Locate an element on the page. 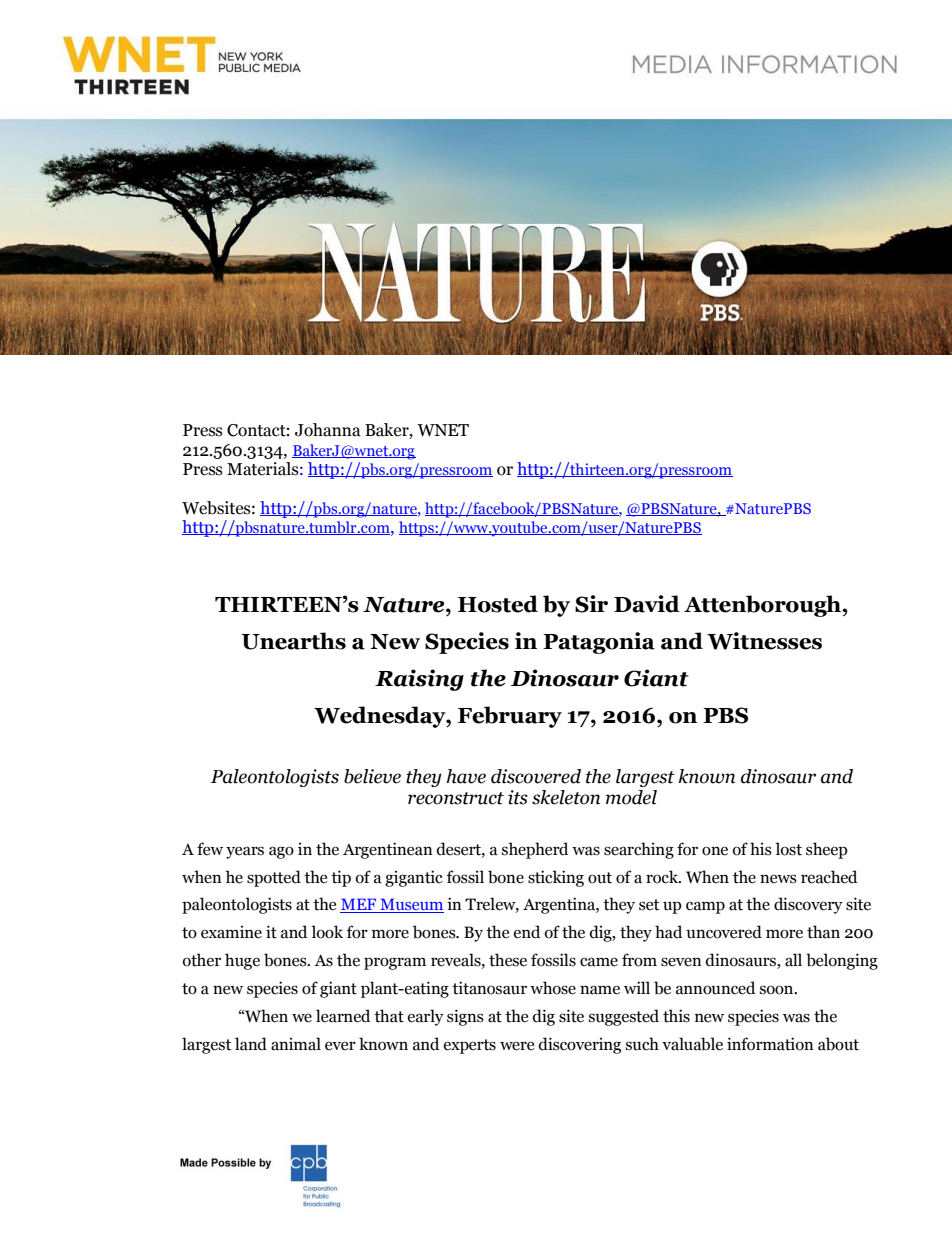 The image size is (952, 1233). David is located at coordinates (647, 604).
